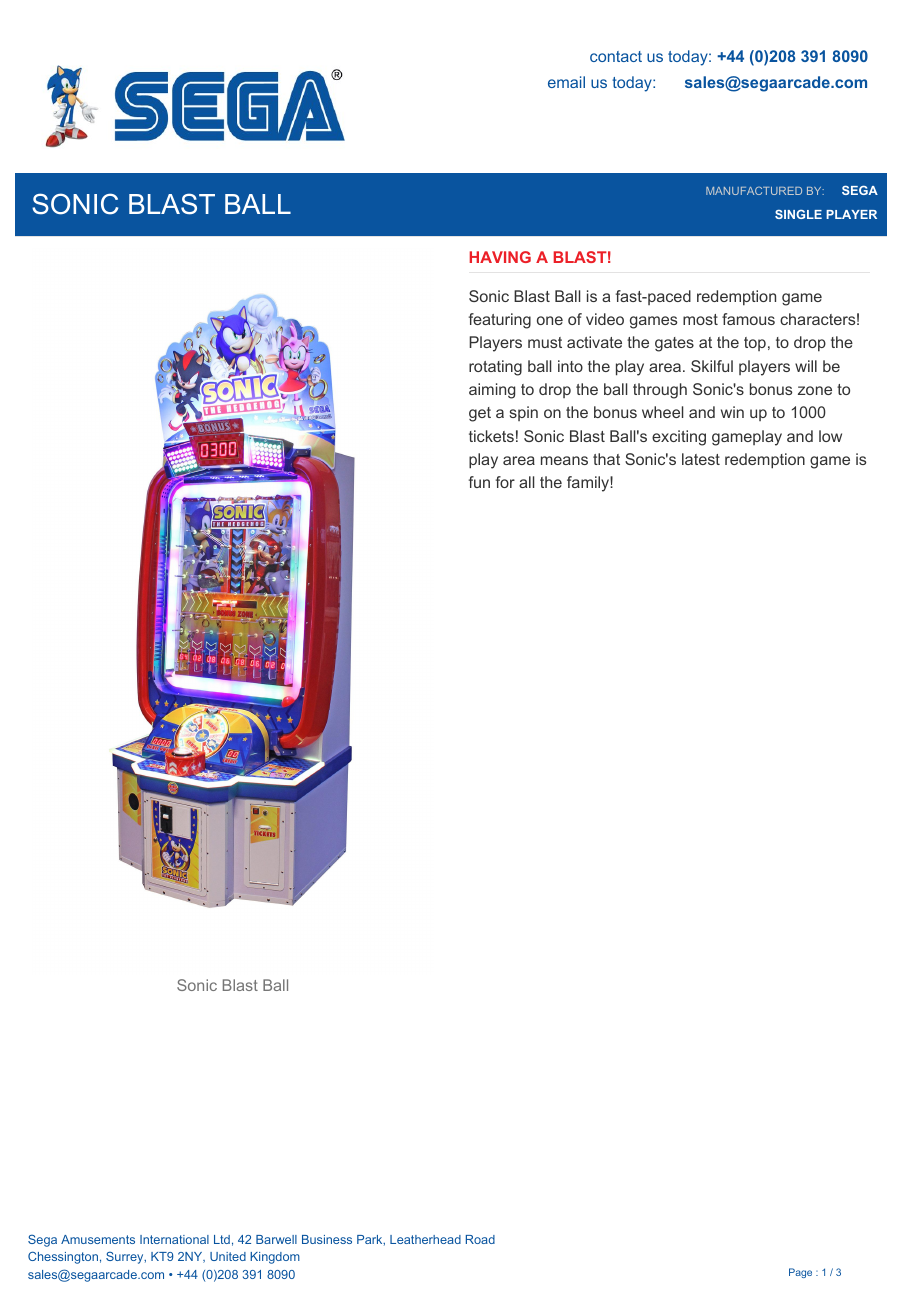  Describe the element at coordinates (480, 1239) in the screenshot. I see `Road` at that location.
